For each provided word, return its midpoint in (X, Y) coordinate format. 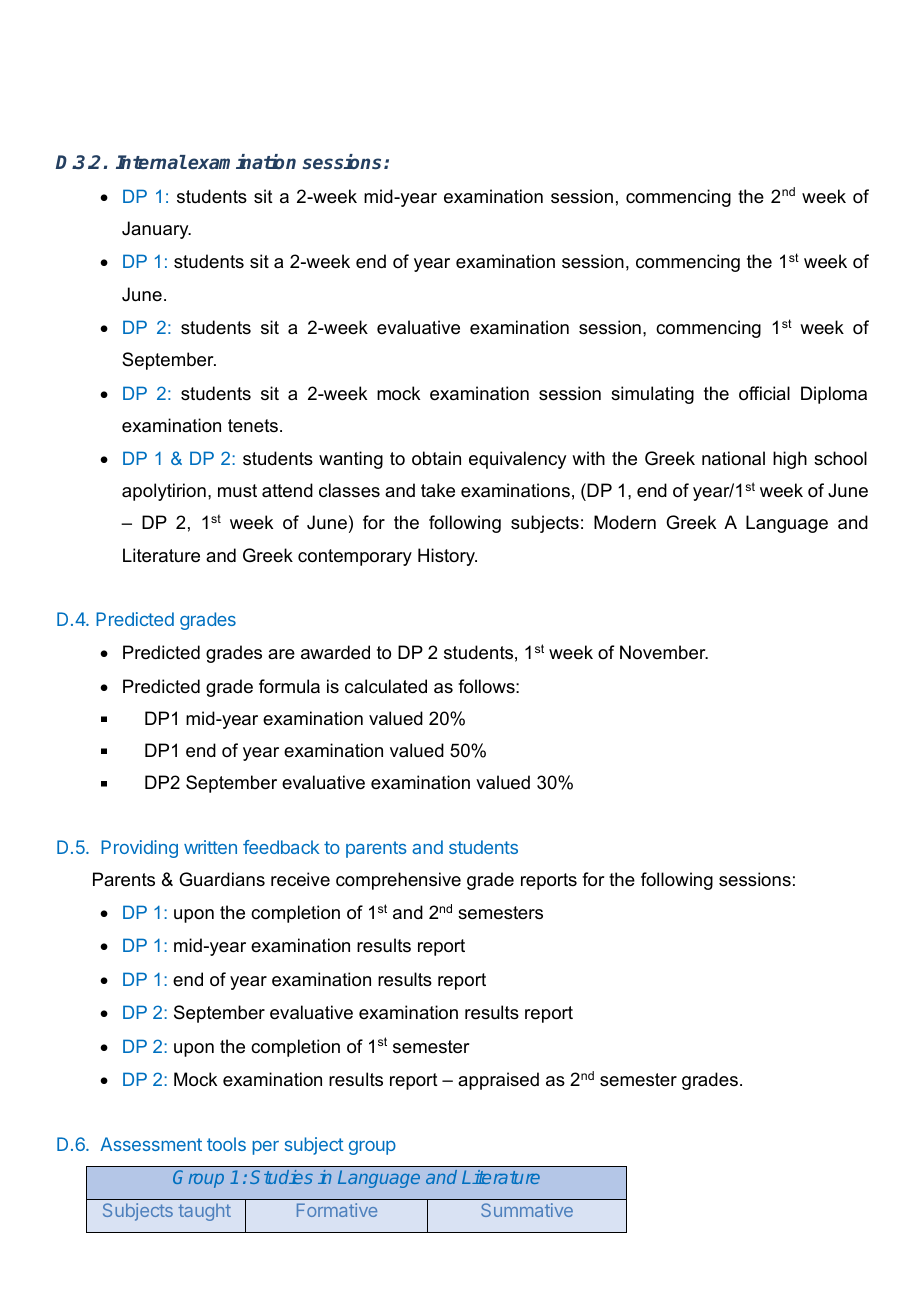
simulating (652, 395)
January (156, 230)
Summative (527, 1210)
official (764, 393)
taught (204, 1212)
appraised (498, 1081)
